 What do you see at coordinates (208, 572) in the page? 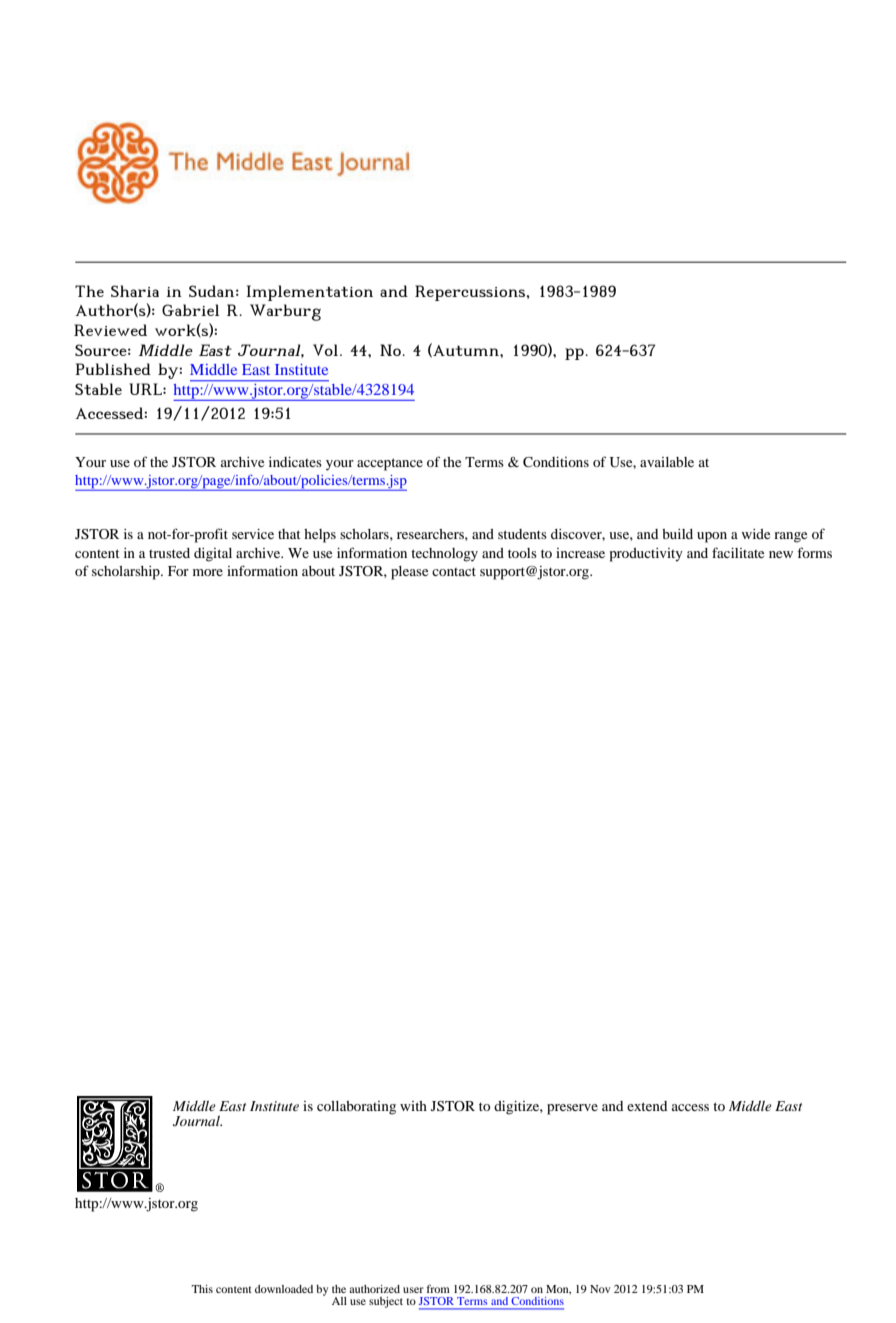
I see `more` at bounding box center [208, 572].
